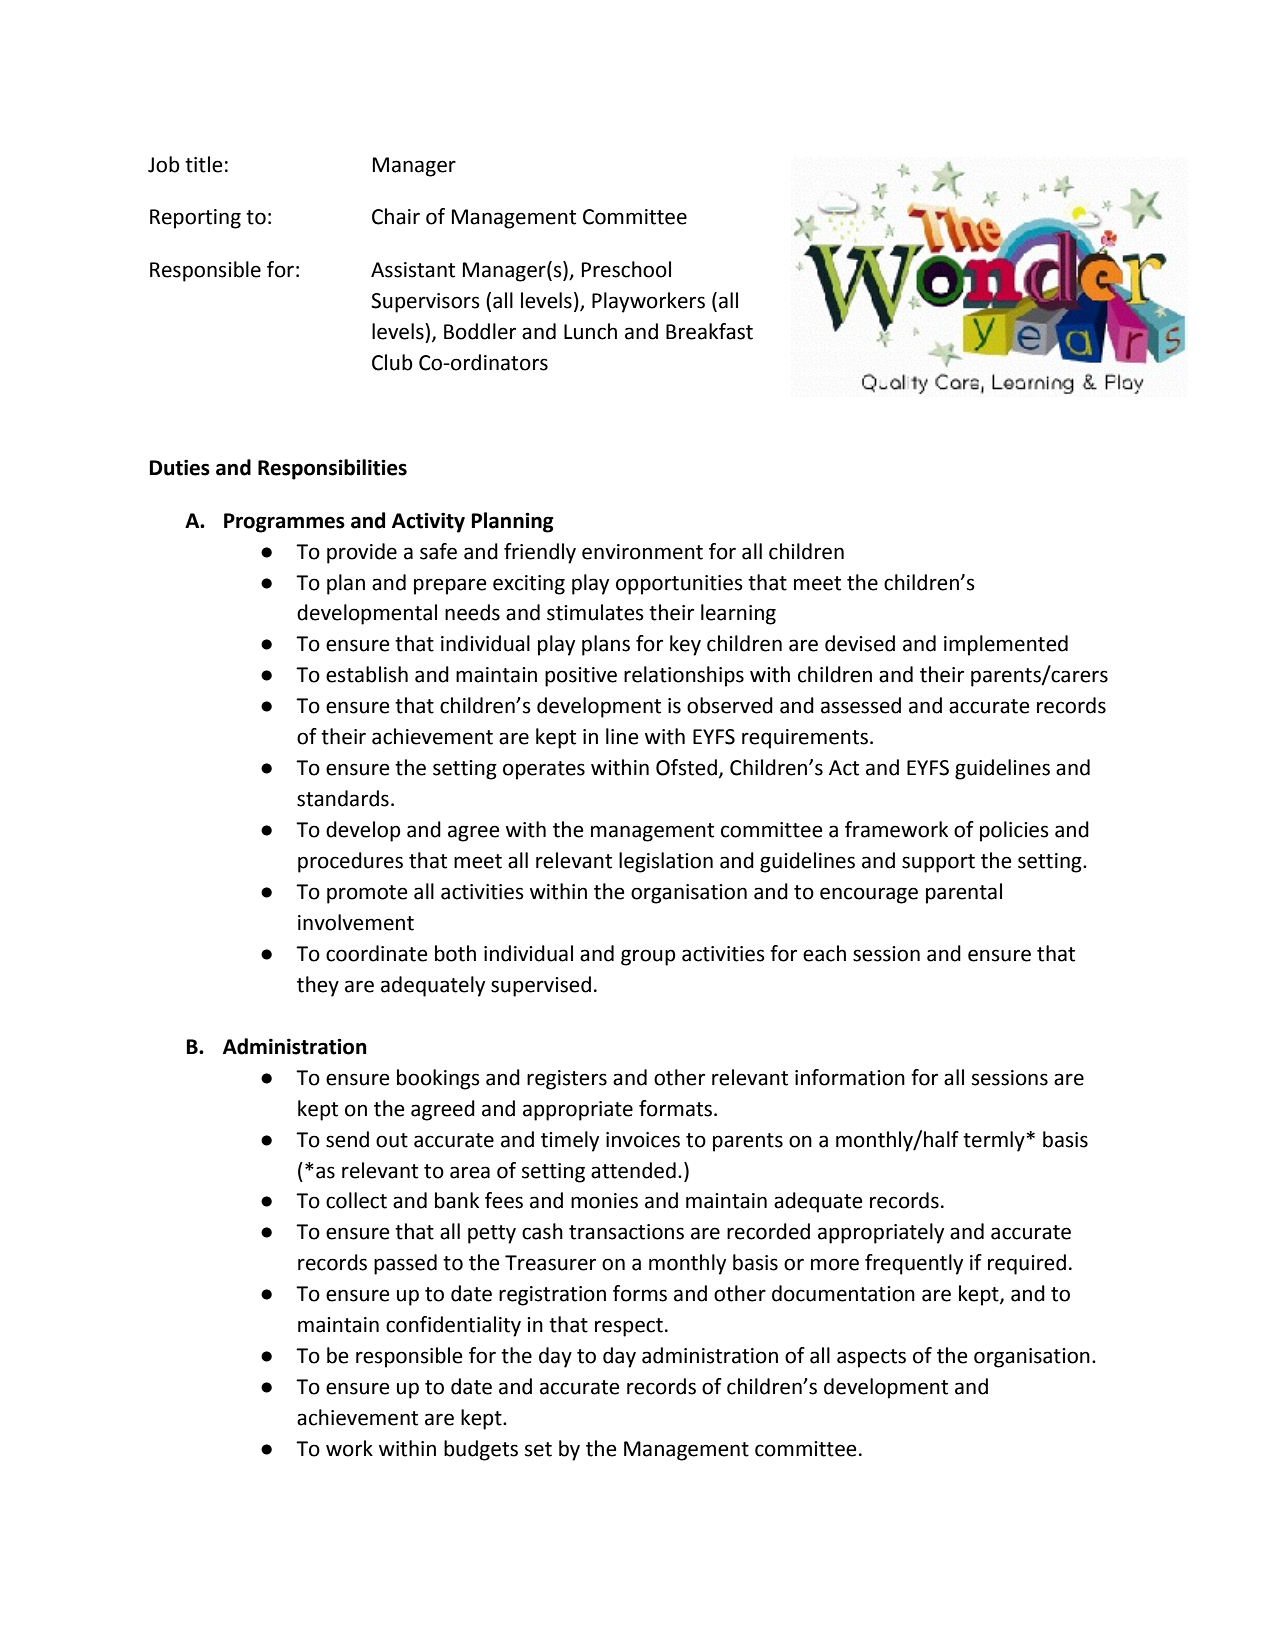 The image size is (1262, 1634). I want to click on Breakfast, so click(709, 331).
